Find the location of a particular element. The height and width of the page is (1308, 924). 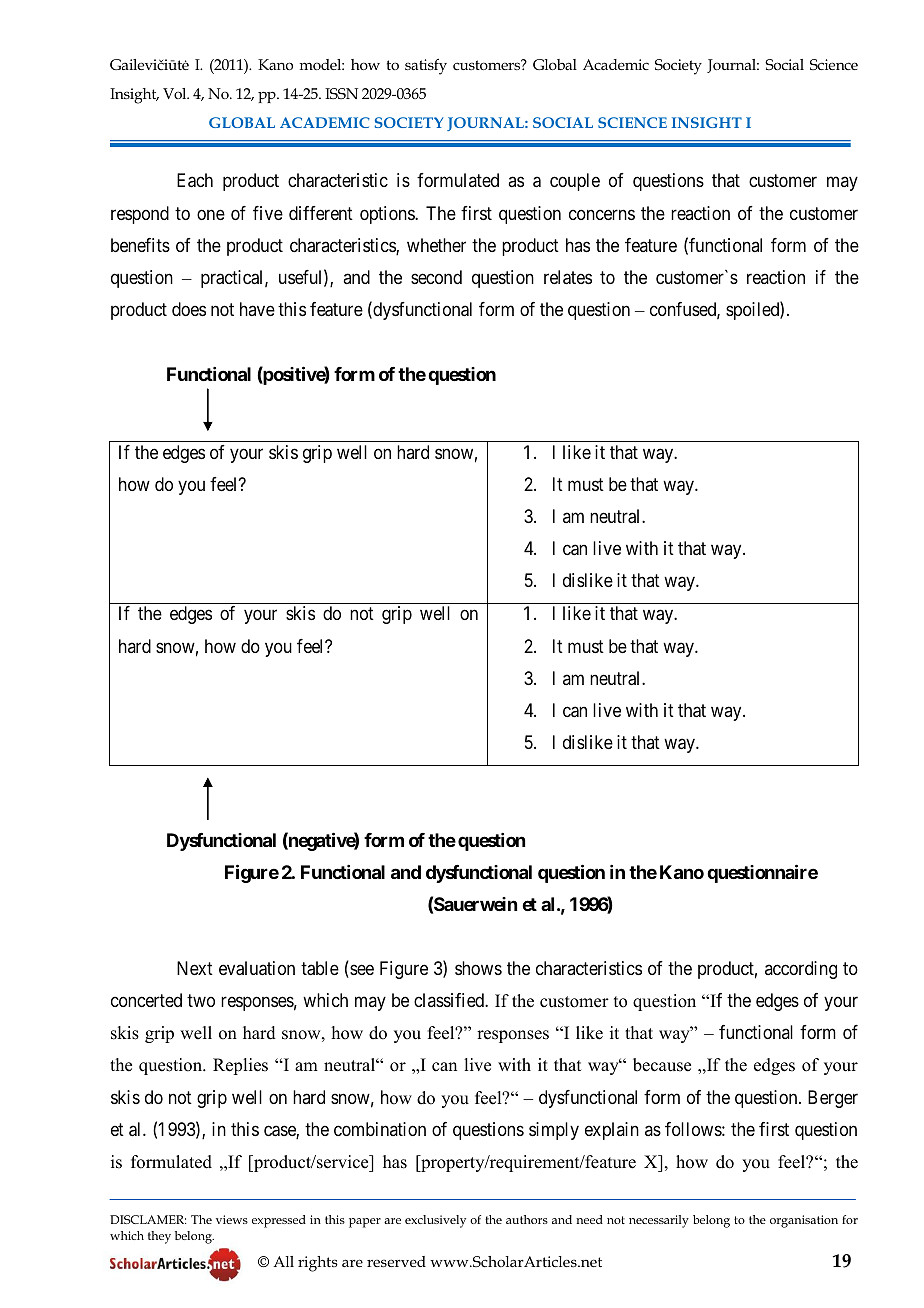

shows is located at coordinates (478, 968).
